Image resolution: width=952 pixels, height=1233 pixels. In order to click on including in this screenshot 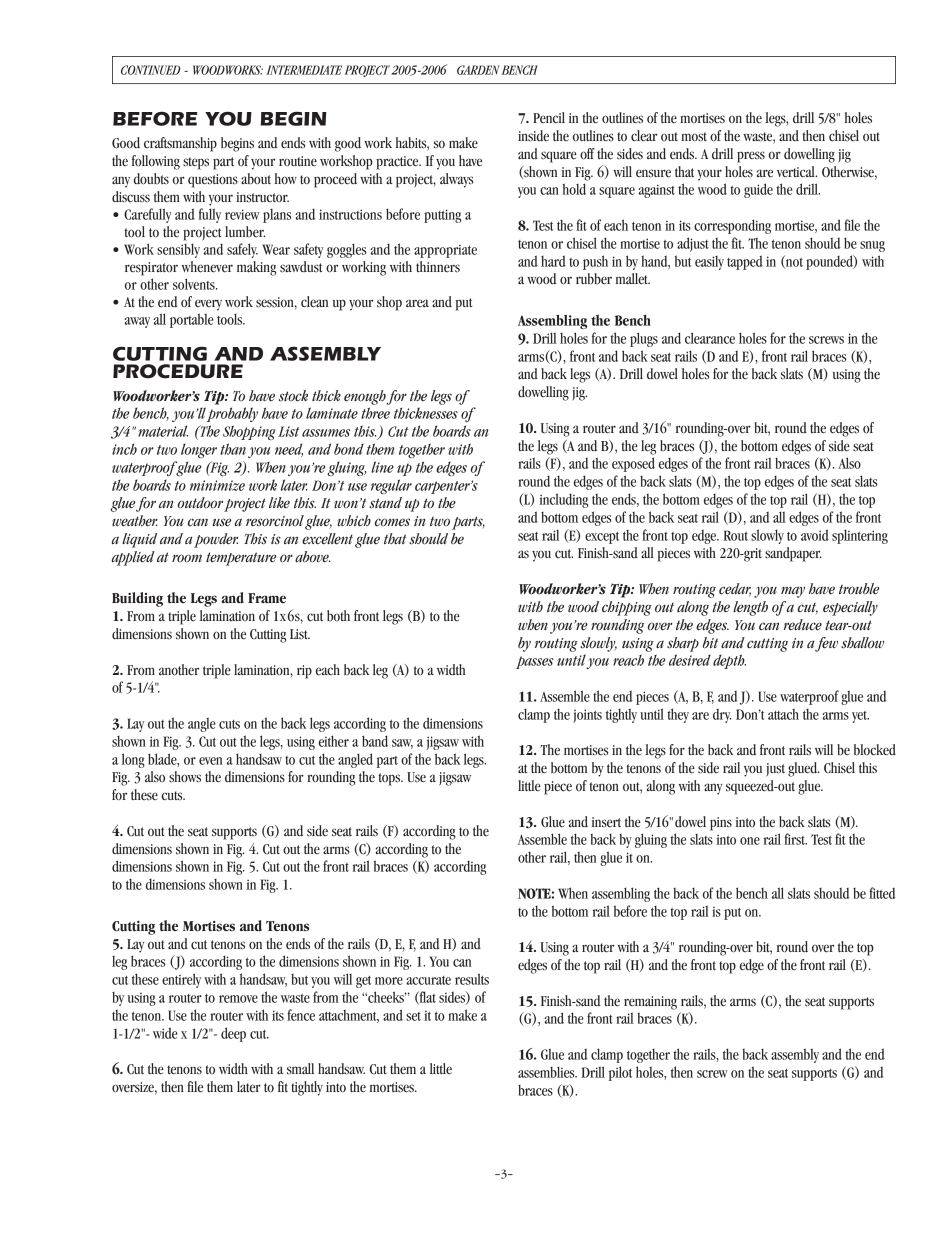, I will do `click(563, 500)`.
